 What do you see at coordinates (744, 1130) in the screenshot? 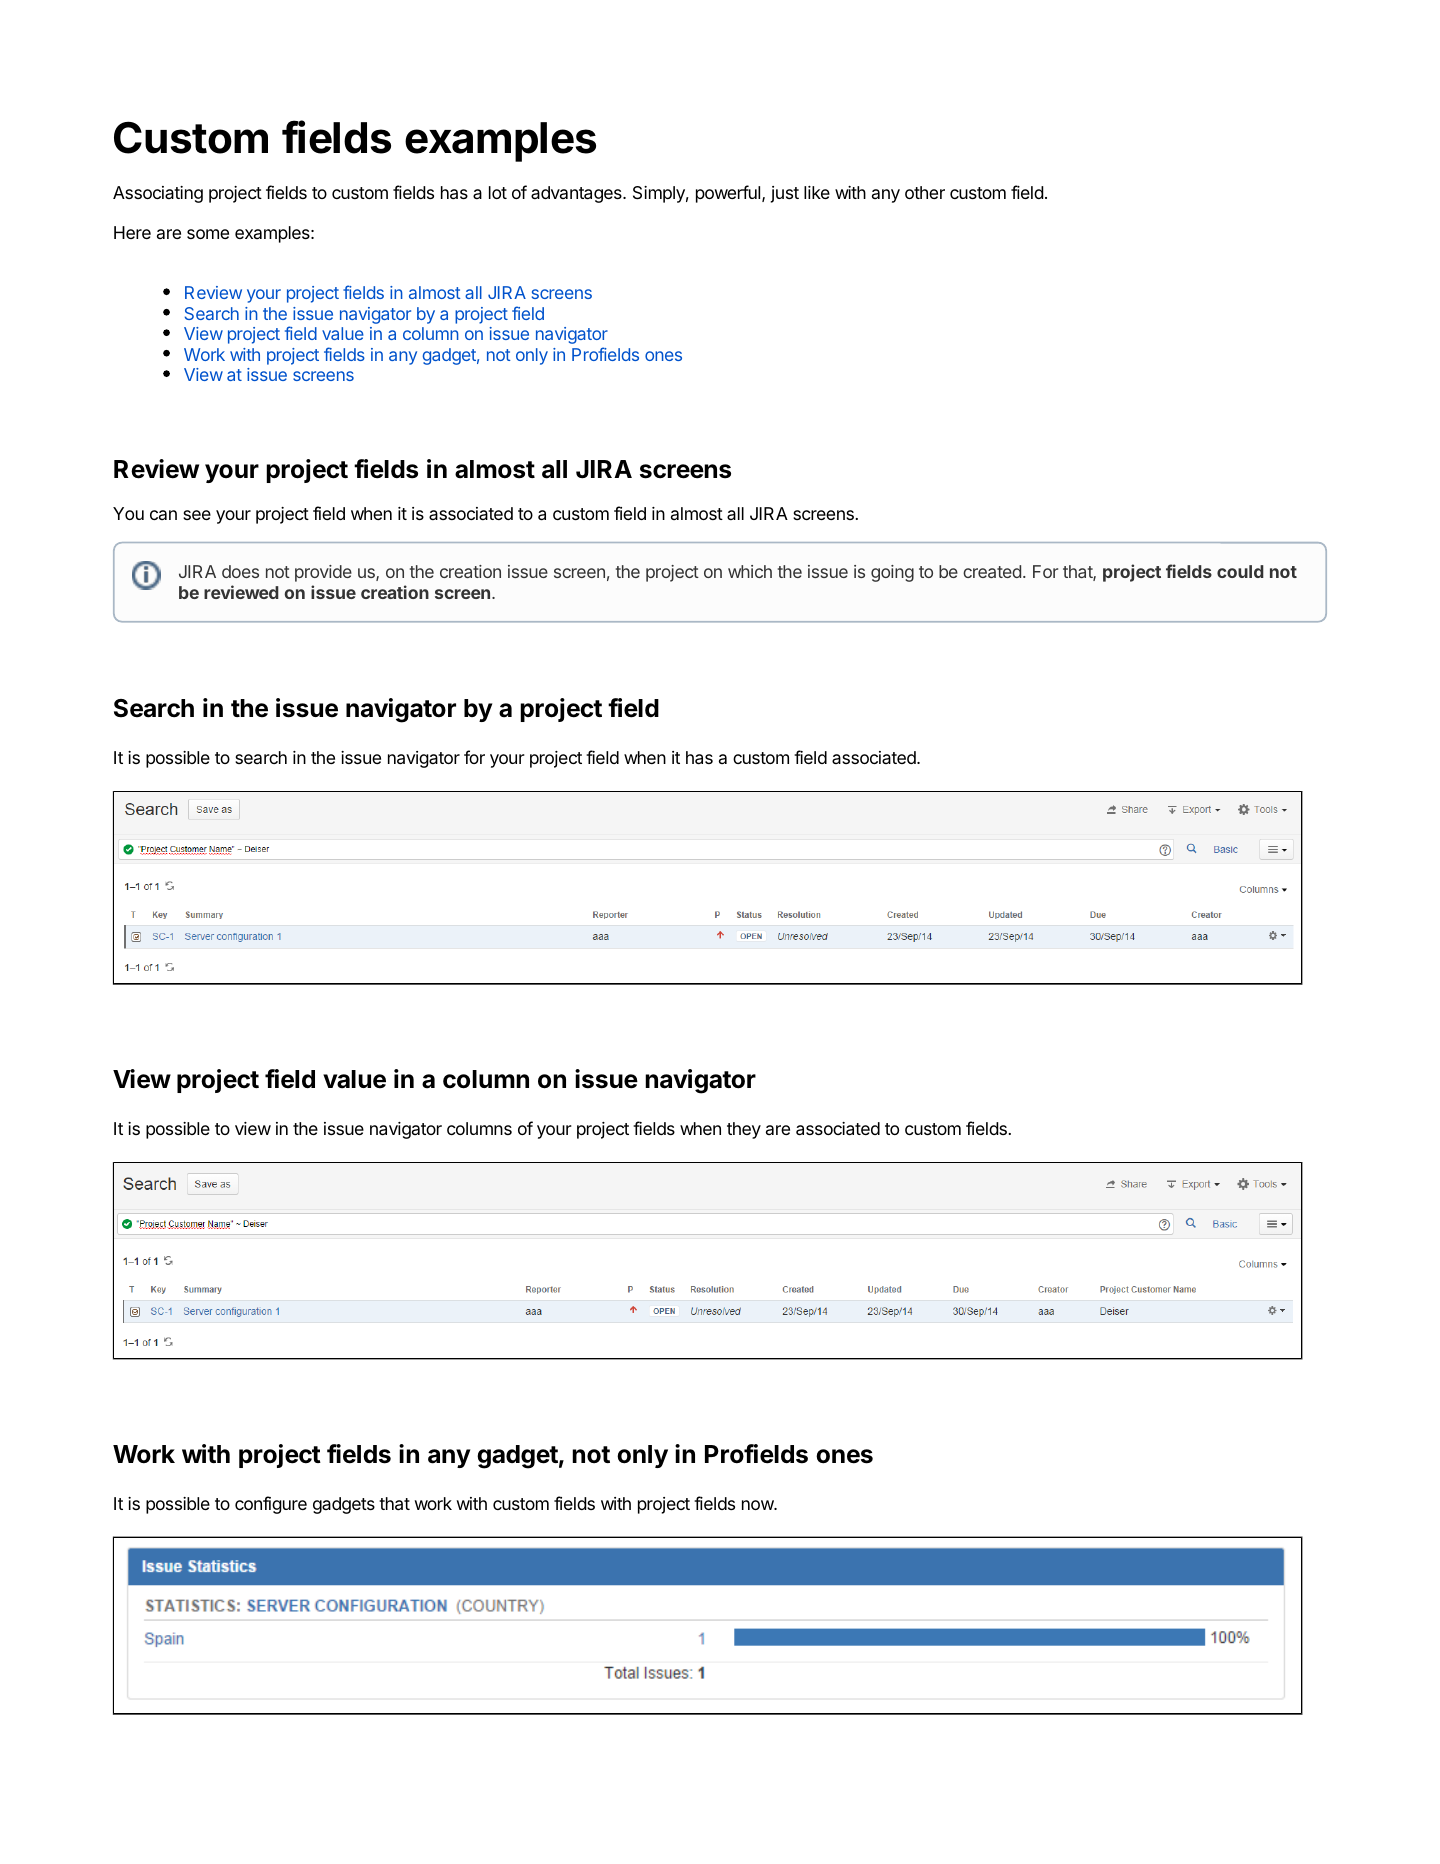
I see `they` at bounding box center [744, 1130].
